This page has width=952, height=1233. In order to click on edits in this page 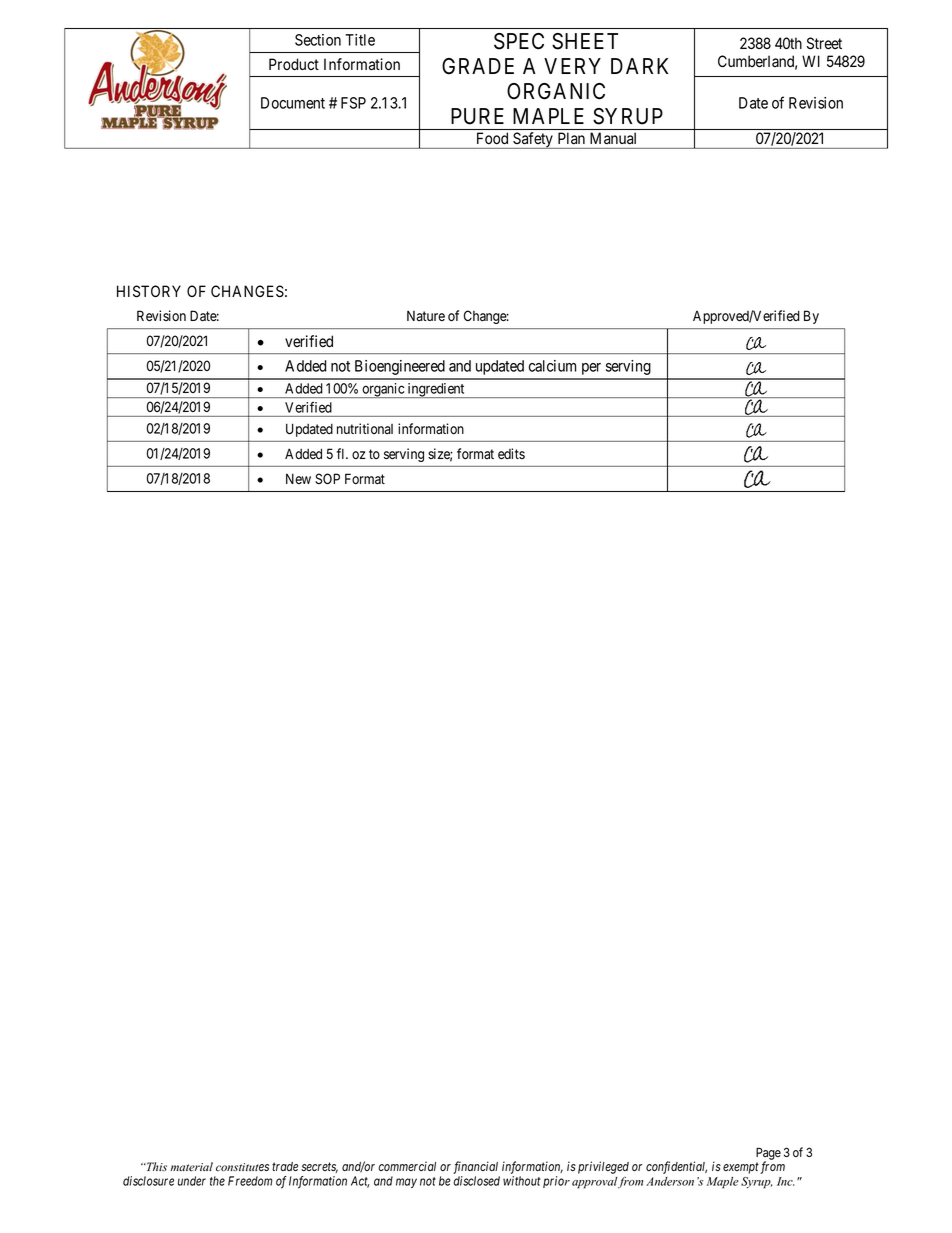, I will do `click(511, 454)`.
